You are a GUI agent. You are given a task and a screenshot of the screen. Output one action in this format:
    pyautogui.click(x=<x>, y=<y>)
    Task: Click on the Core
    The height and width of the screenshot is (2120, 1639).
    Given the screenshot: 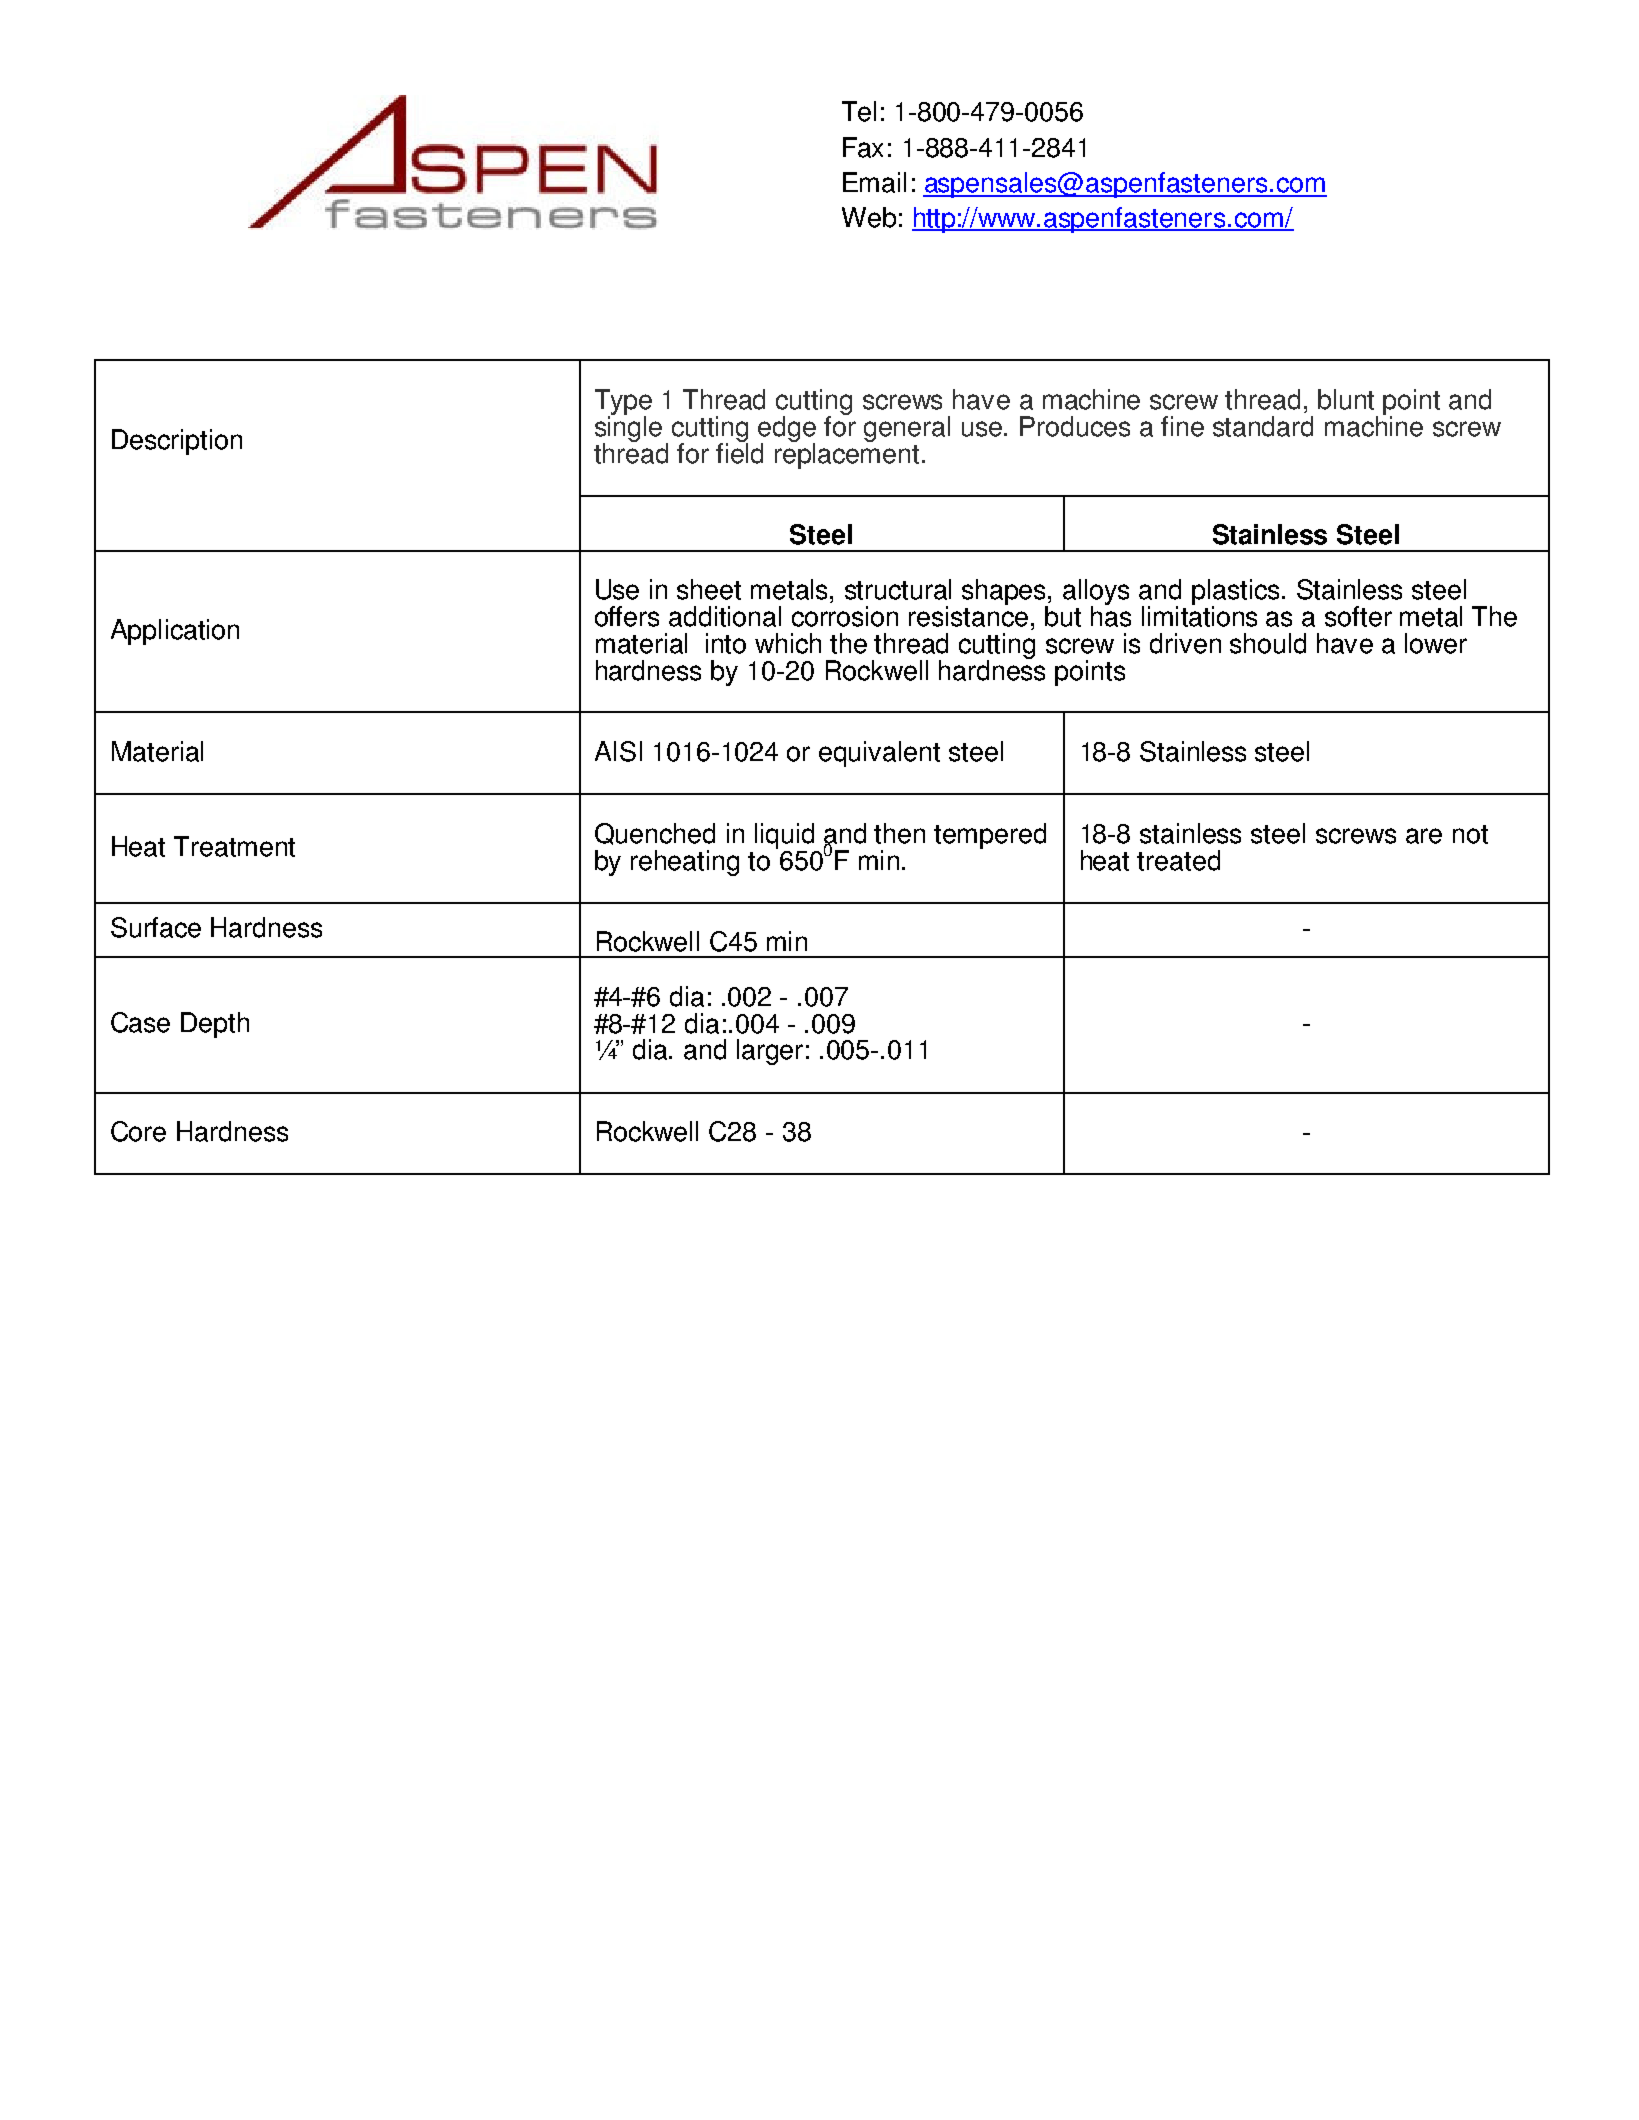 What is the action you would take?
    pyautogui.click(x=138, y=1131)
